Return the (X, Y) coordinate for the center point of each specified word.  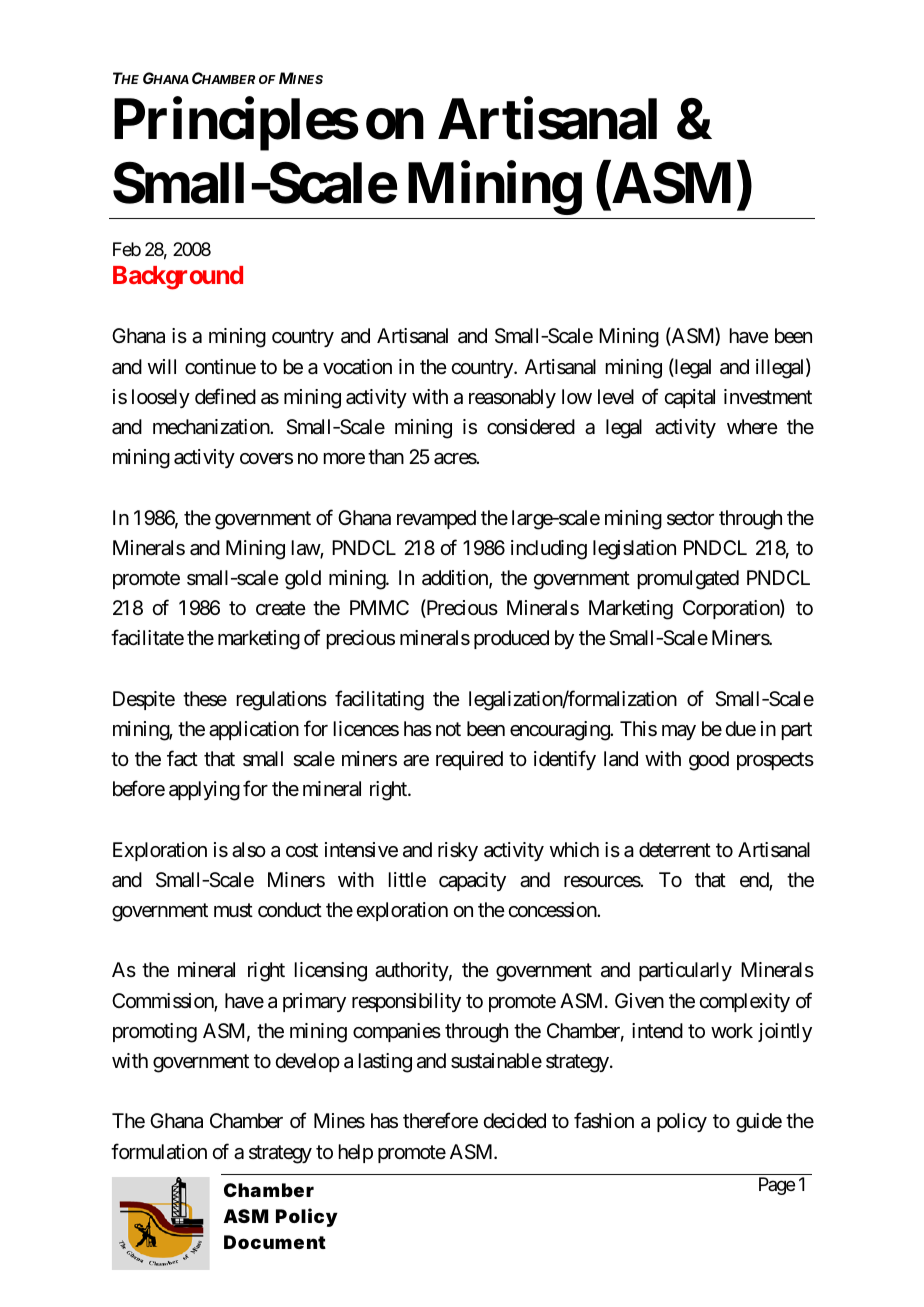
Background (178, 278)
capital (689, 398)
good (709, 761)
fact (182, 758)
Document (275, 1242)
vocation (357, 367)
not (448, 729)
